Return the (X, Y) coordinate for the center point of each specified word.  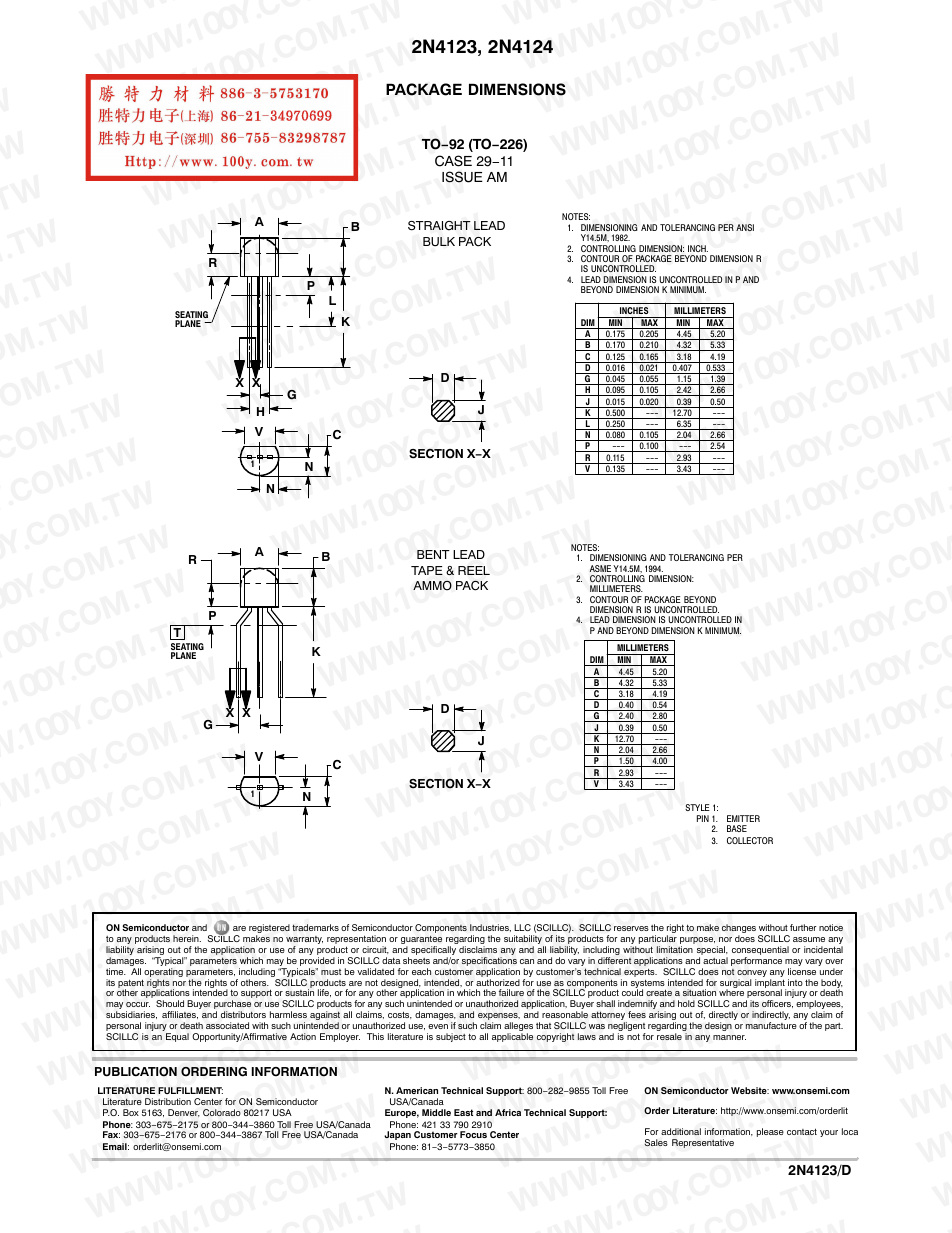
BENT (433, 554)
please (770, 1132)
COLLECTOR (750, 840)
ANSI (745, 227)
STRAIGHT (439, 226)
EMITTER (743, 818)
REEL (474, 570)
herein (187, 938)
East (463, 1112)
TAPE (427, 570)
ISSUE (462, 177)
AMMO (432, 585)
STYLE (697, 807)
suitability (524, 941)
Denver (184, 1113)
